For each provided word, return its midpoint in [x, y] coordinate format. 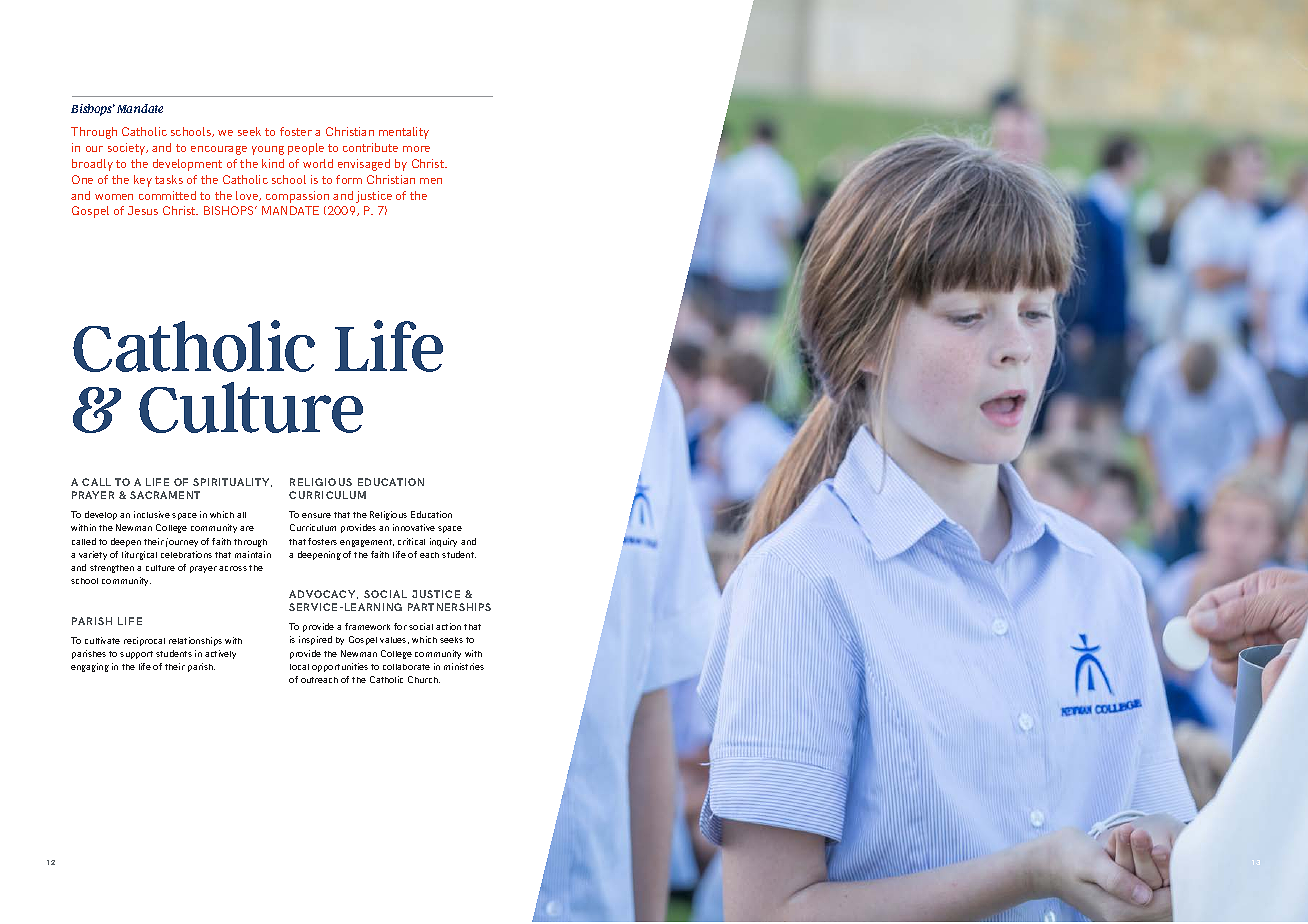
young [268, 150]
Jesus [143, 210]
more [416, 149]
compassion [297, 197]
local [299, 667]
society [128, 149]
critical [411, 541]
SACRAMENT [165, 495]
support [136, 655]
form [349, 179]
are [247, 528]
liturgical [139, 555]
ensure [316, 515]
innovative [414, 527]
